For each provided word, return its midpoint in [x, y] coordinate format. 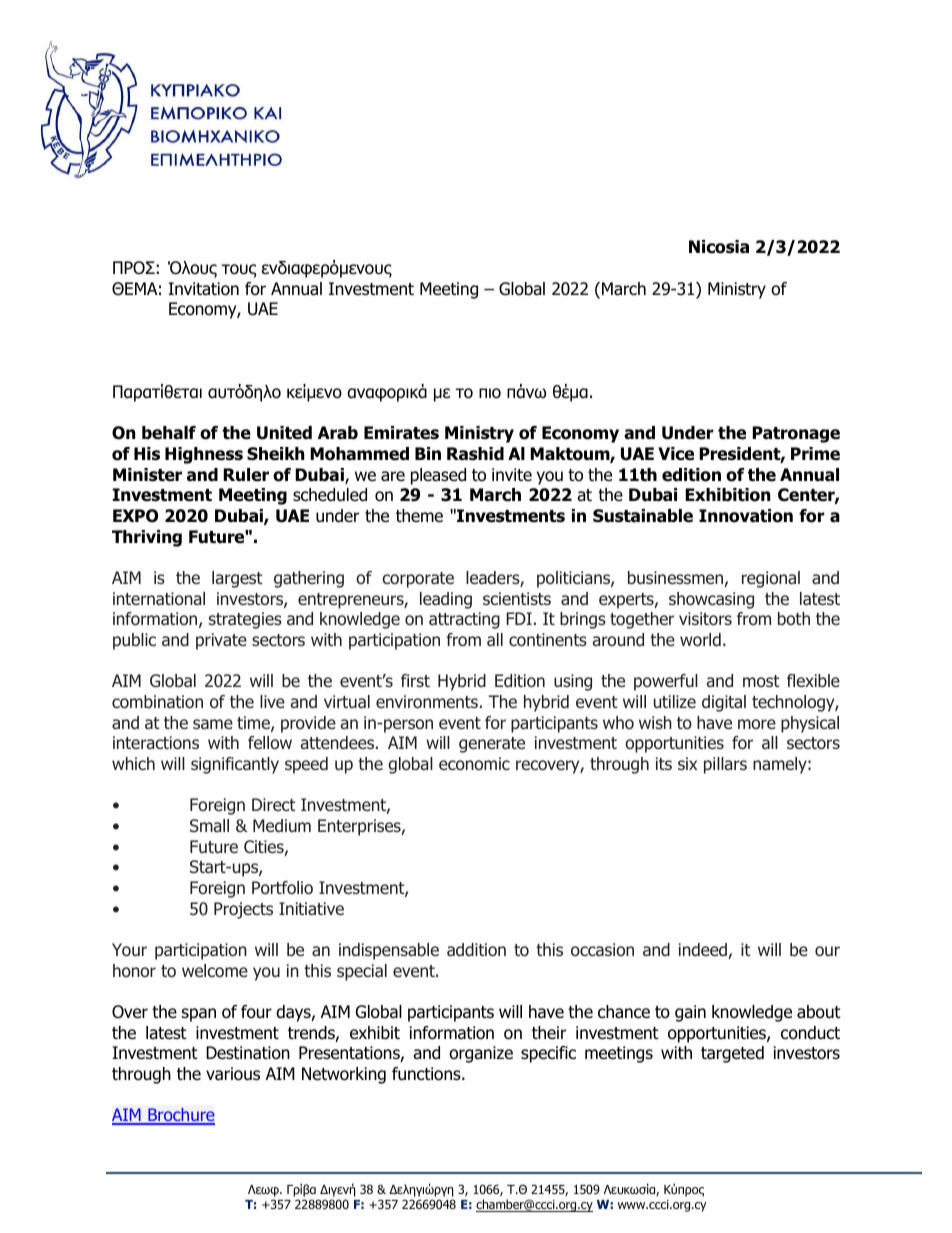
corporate [418, 580]
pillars [725, 765]
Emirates [401, 433]
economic [474, 764]
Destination [248, 1053]
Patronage [796, 434]
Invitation [203, 289]
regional [771, 579]
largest [237, 579]
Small [209, 826]
